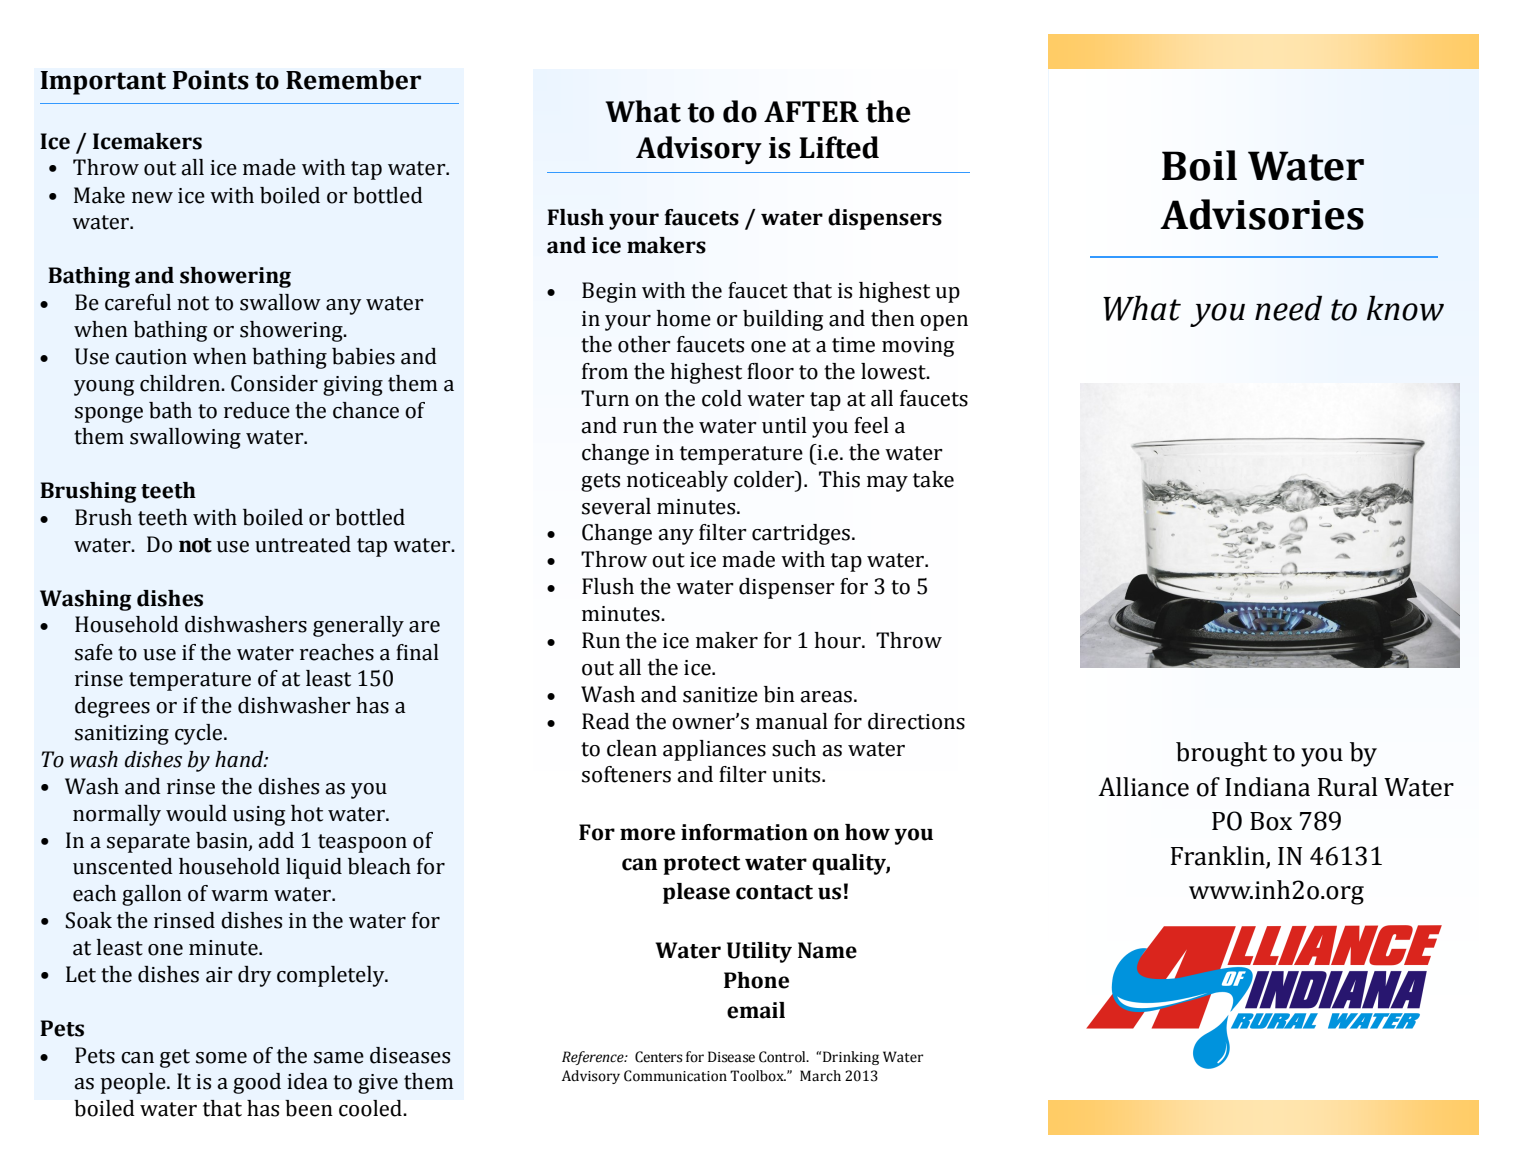 The width and height of the screenshot is (1513, 1169). I want to click on AFTER, so click(811, 111).
